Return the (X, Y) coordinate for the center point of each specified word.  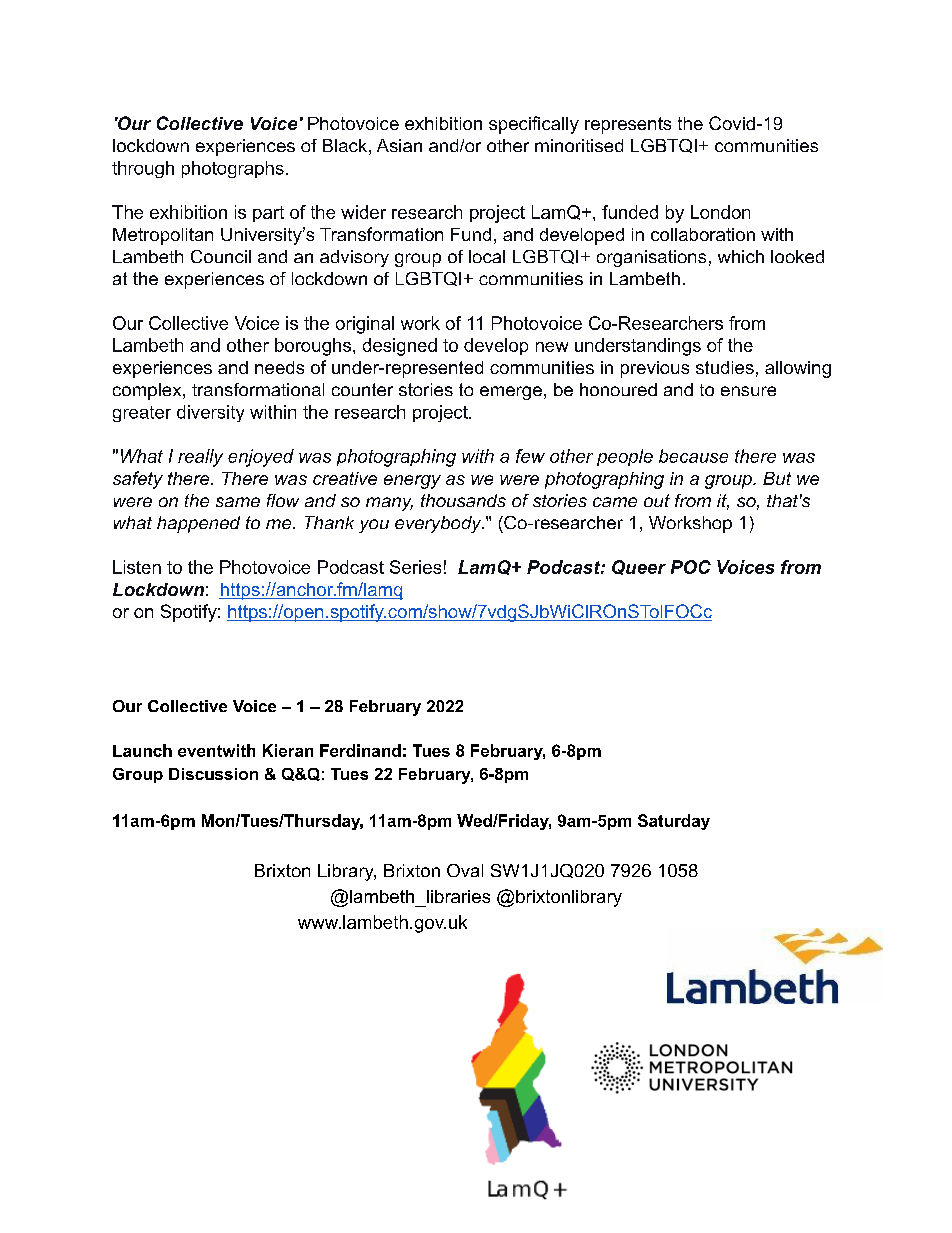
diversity (210, 413)
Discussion (213, 774)
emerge (511, 393)
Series (415, 567)
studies (725, 367)
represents (628, 125)
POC (691, 567)
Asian (399, 145)
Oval (465, 870)
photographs (233, 169)
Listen (137, 567)
